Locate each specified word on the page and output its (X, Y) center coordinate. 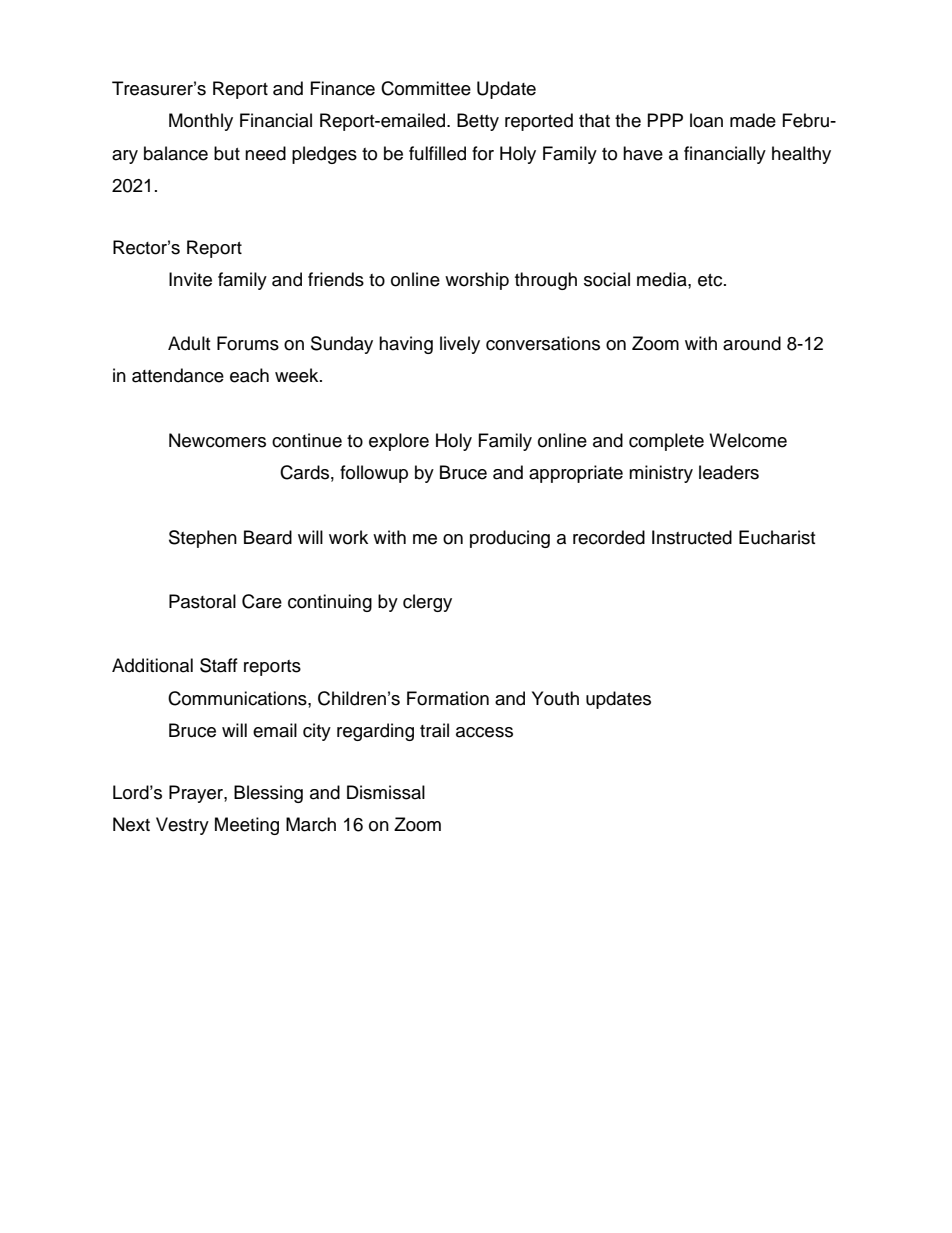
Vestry (182, 826)
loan (706, 120)
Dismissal (386, 792)
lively (460, 345)
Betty (478, 122)
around (752, 343)
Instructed (692, 537)
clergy (427, 603)
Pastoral (202, 601)
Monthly (201, 122)
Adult (189, 343)
